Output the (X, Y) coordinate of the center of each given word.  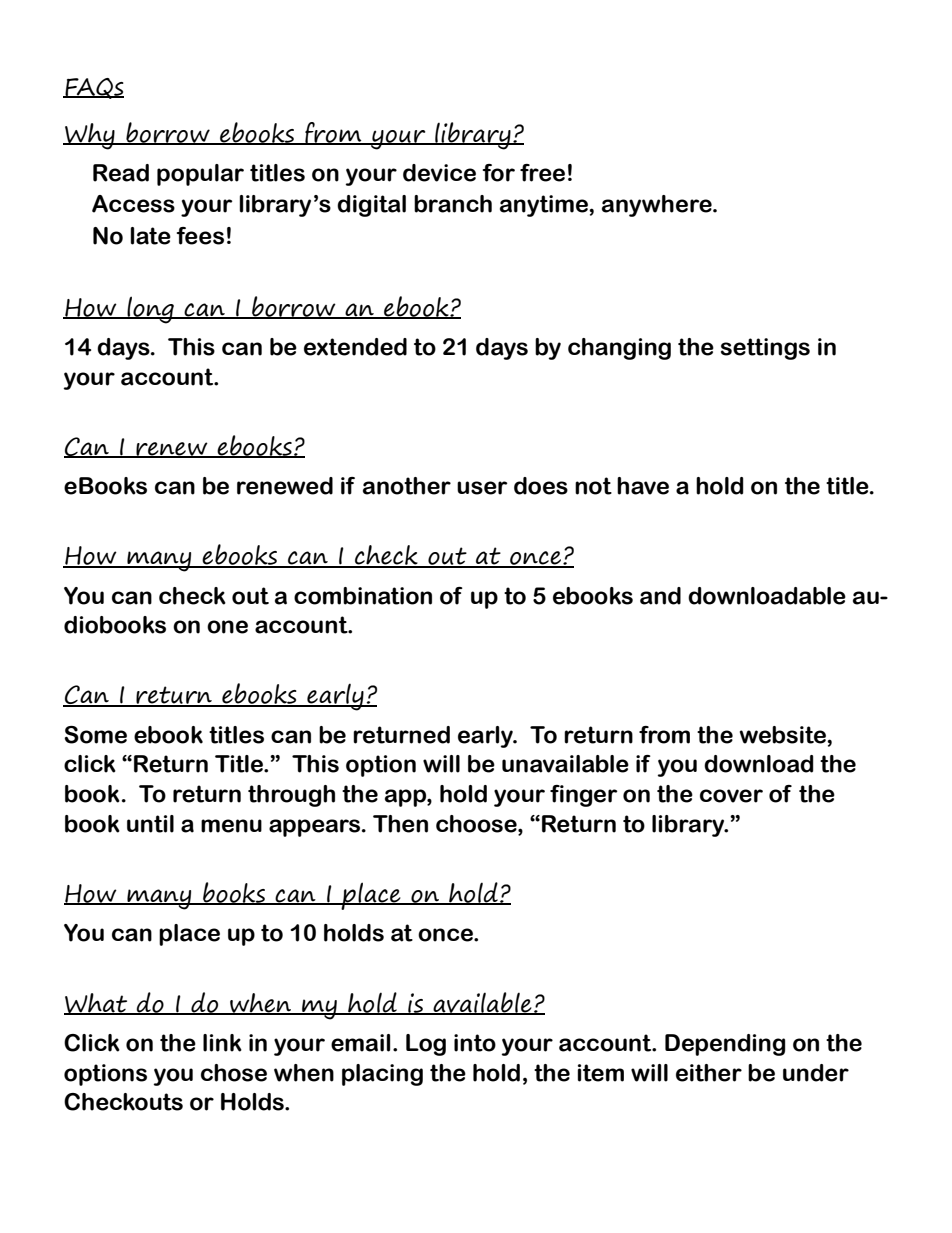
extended (355, 347)
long (150, 310)
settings (765, 349)
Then (400, 824)
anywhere (658, 206)
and (660, 596)
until (150, 824)
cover (731, 796)
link (222, 1043)
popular (200, 175)
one (227, 627)
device (439, 173)
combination (363, 596)
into (475, 1043)
